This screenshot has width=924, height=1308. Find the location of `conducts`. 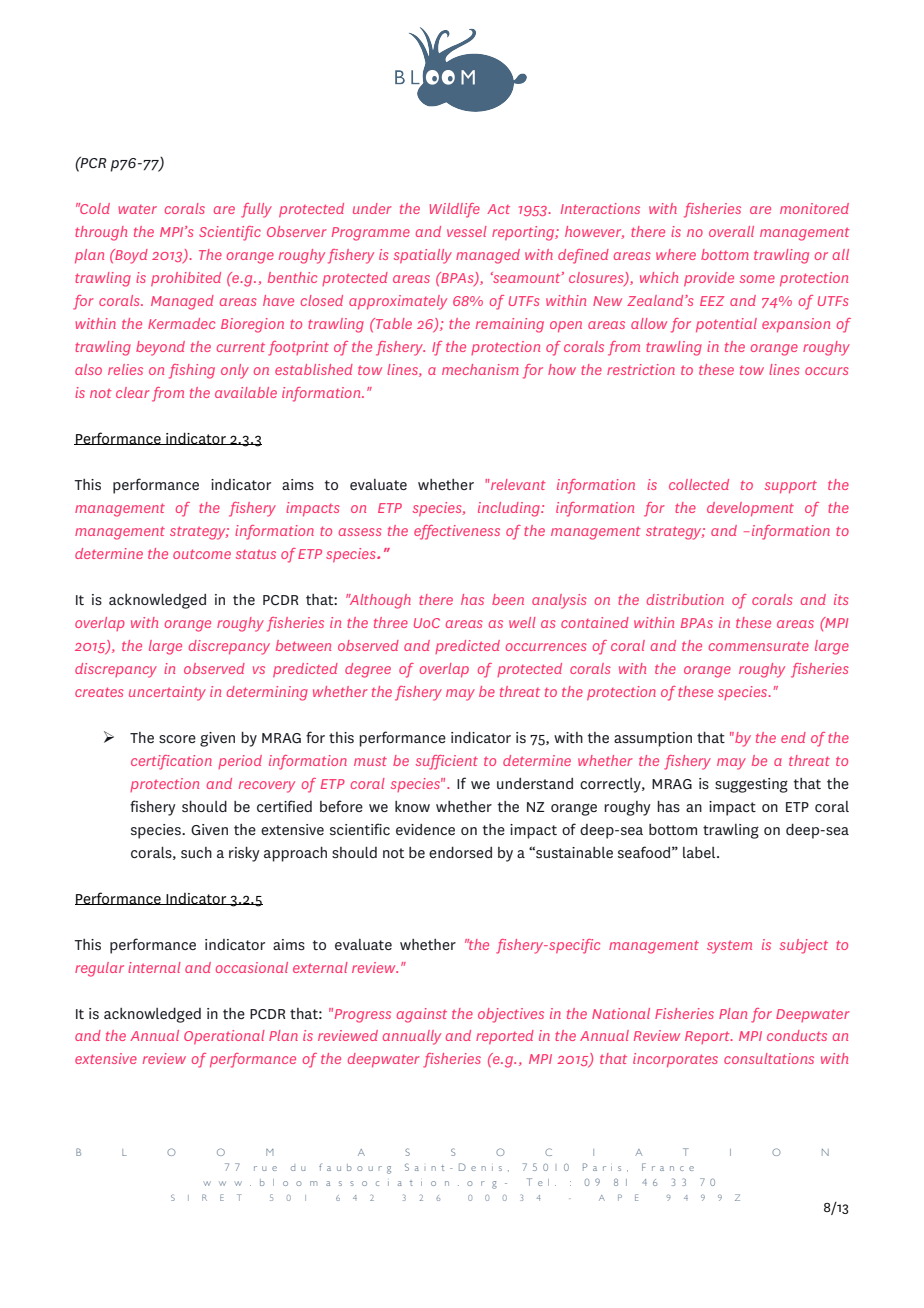

conducts is located at coordinates (797, 1035).
